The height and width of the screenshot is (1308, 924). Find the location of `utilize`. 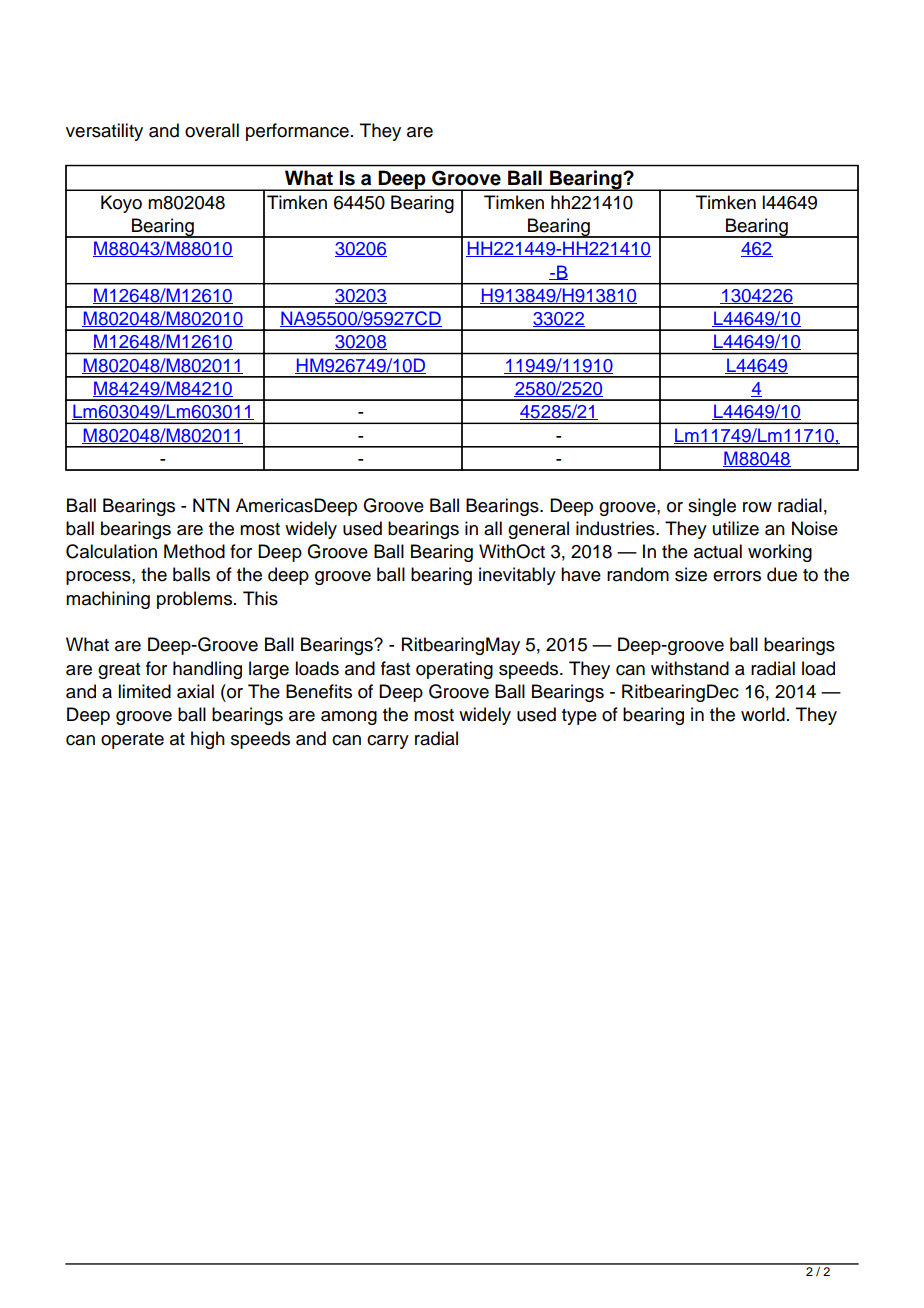

utilize is located at coordinates (736, 528).
